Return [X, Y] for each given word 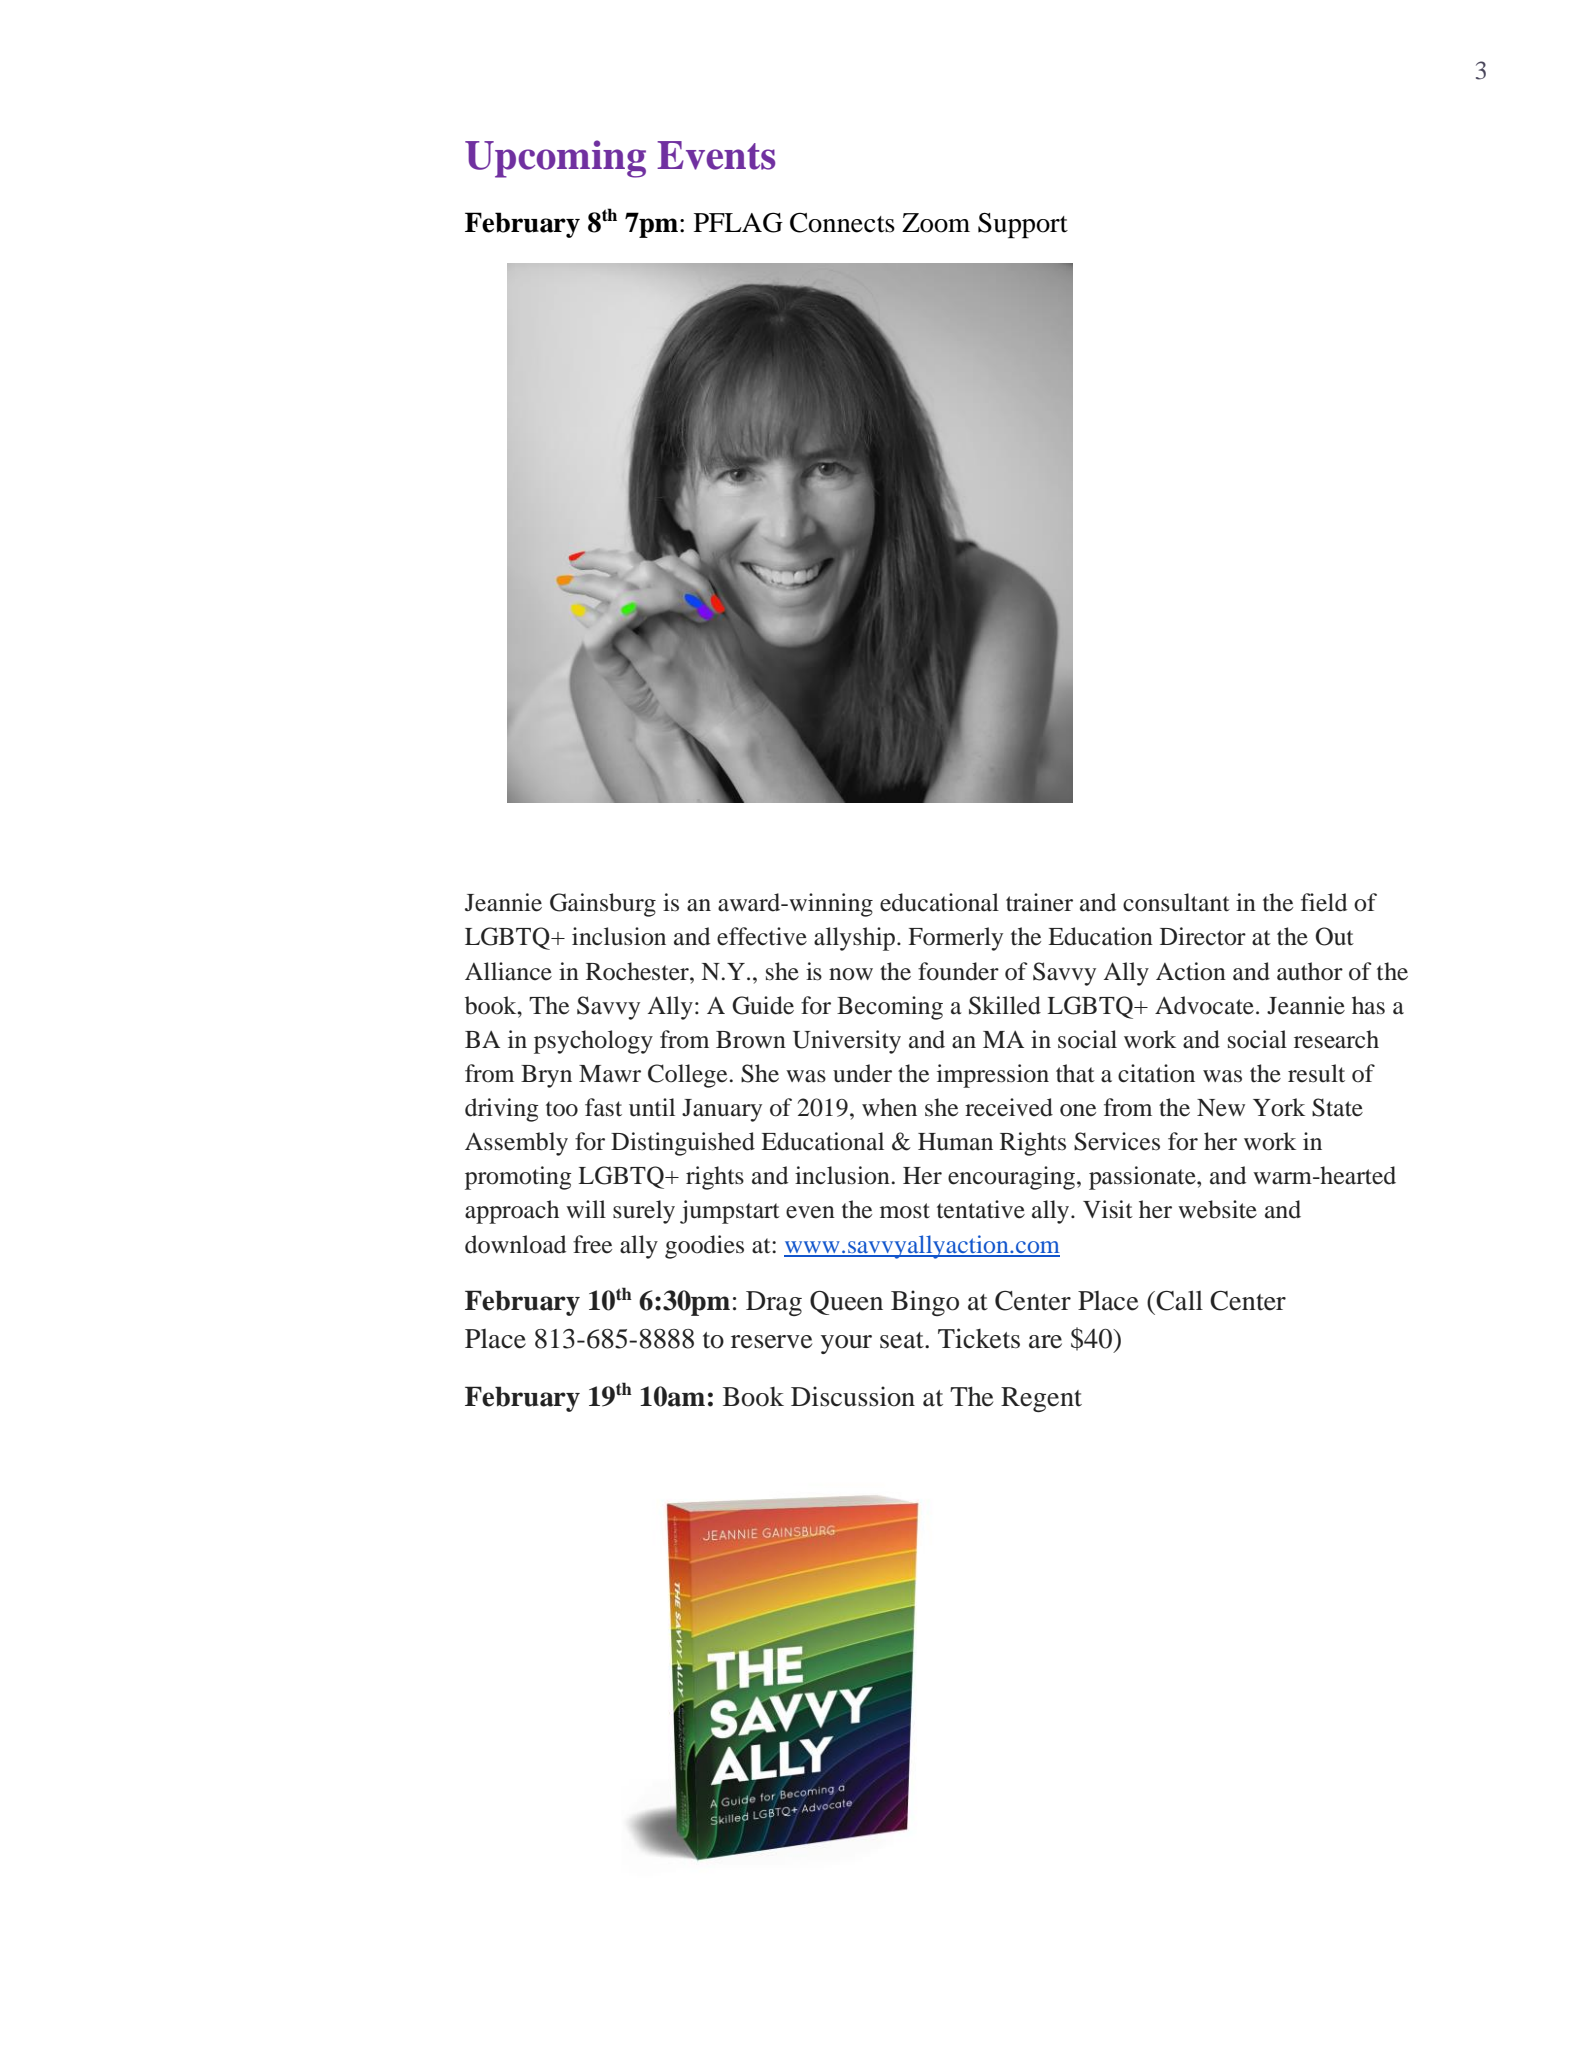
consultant [1176, 902]
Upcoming [555, 159]
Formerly [956, 939]
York [1279, 1107]
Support [1023, 226]
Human [955, 1142]
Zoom [936, 223]
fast [603, 1107]
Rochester [638, 971]
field [1324, 902]
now [851, 974]
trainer [1039, 902]
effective [762, 936]
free [592, 1244]
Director [1203, 936]
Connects [842, 223]
